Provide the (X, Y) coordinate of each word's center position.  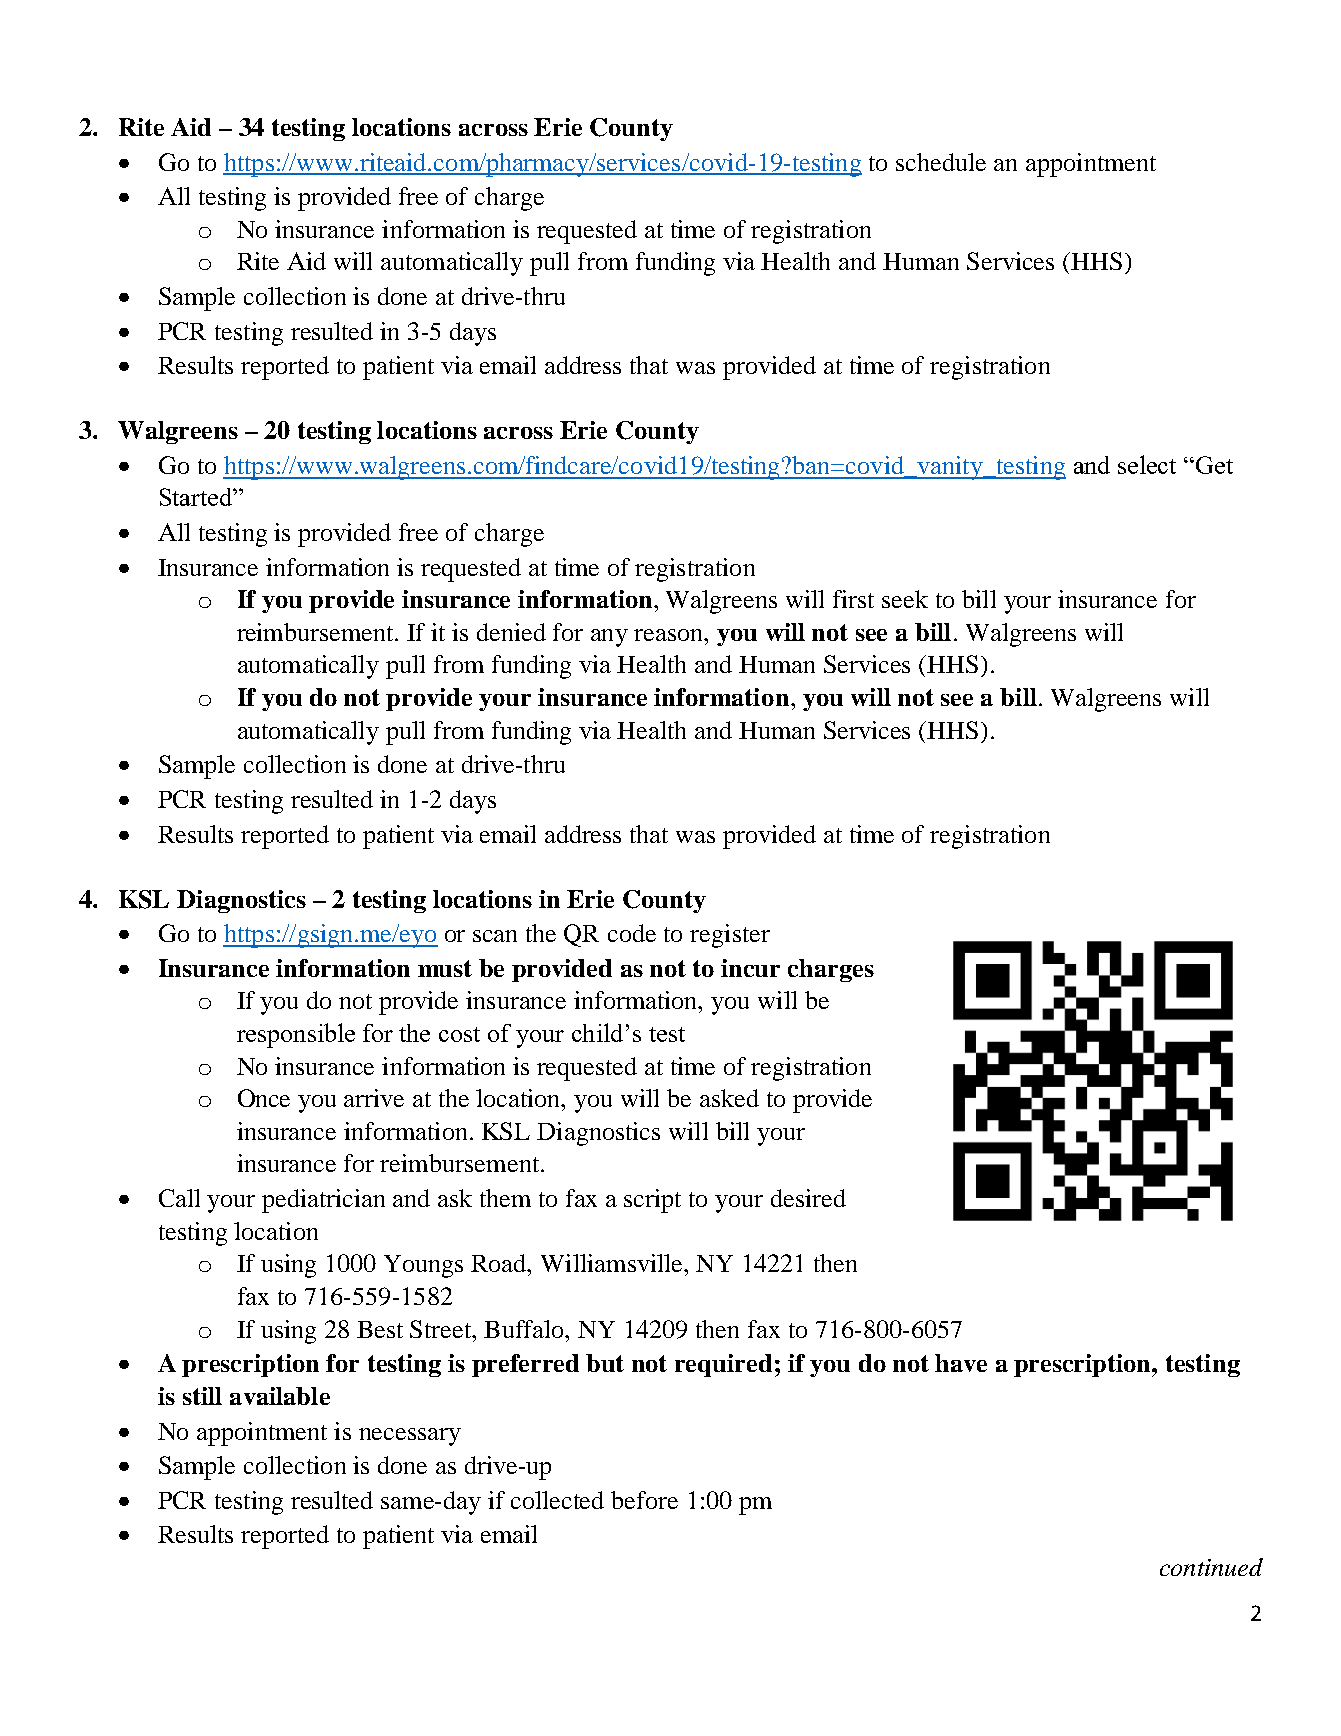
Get (1214, 465)
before (644, 1500)
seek (905, 599)
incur (750, 968)
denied (511, 632)
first (853, 599)
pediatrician (323, 1201)
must (445, 968)
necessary (410, 1437)
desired (808, 1198)
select (1147, 464)
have (961, 1363)
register (730, 936)
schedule (941, 162)
